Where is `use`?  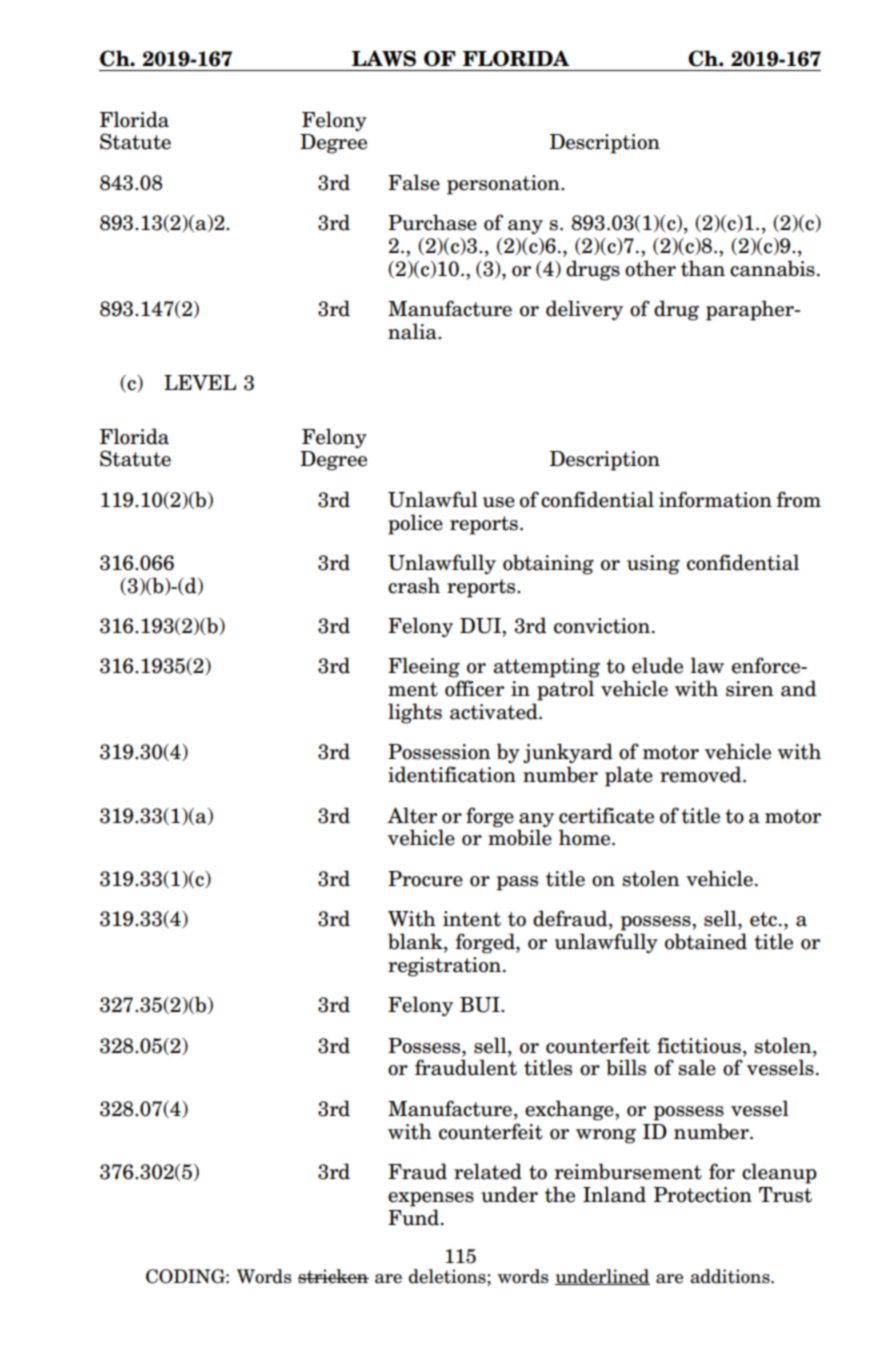 use is located at coordinates (499, 502).
